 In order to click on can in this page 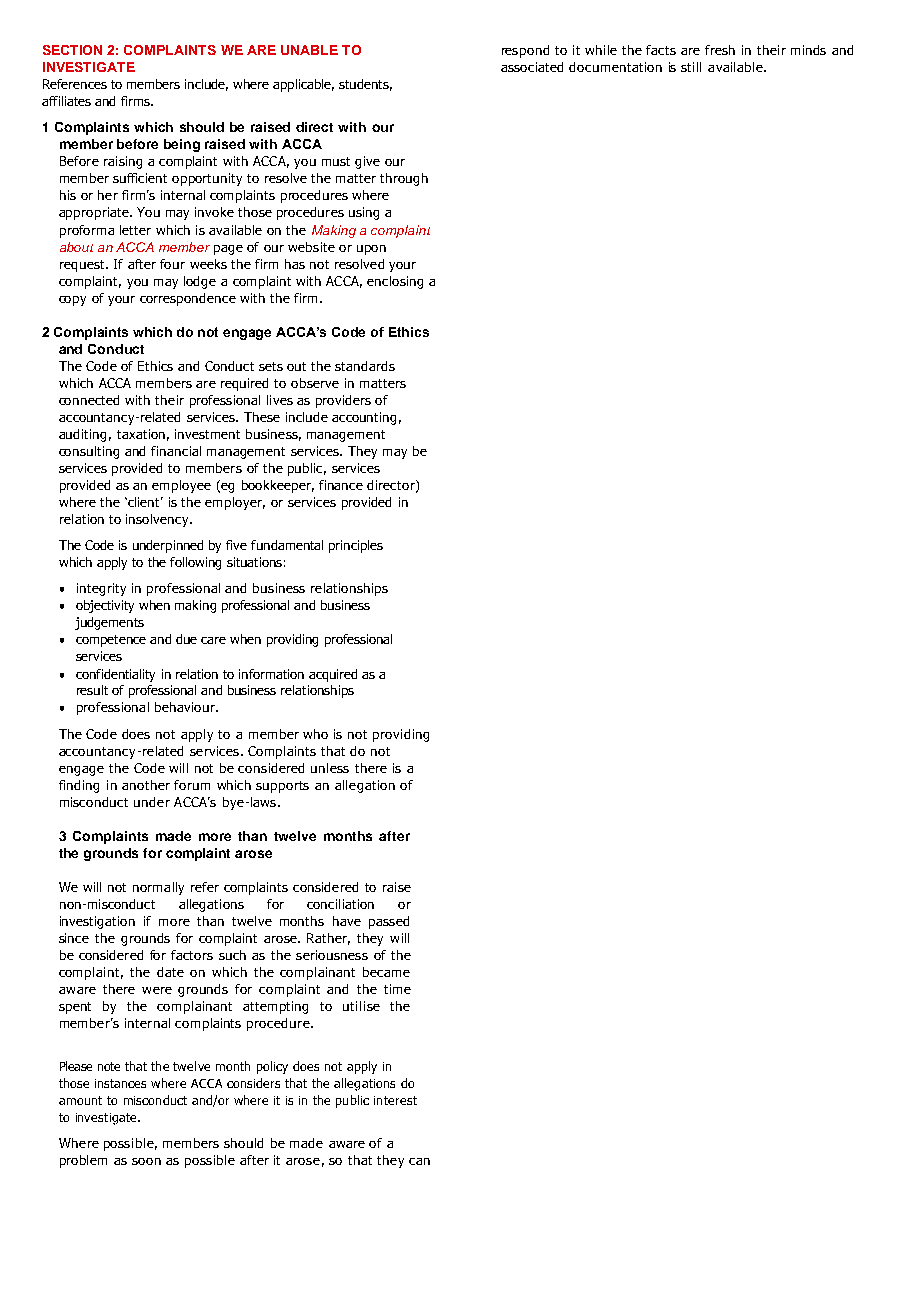, I will do `click(419, 1161)`.
